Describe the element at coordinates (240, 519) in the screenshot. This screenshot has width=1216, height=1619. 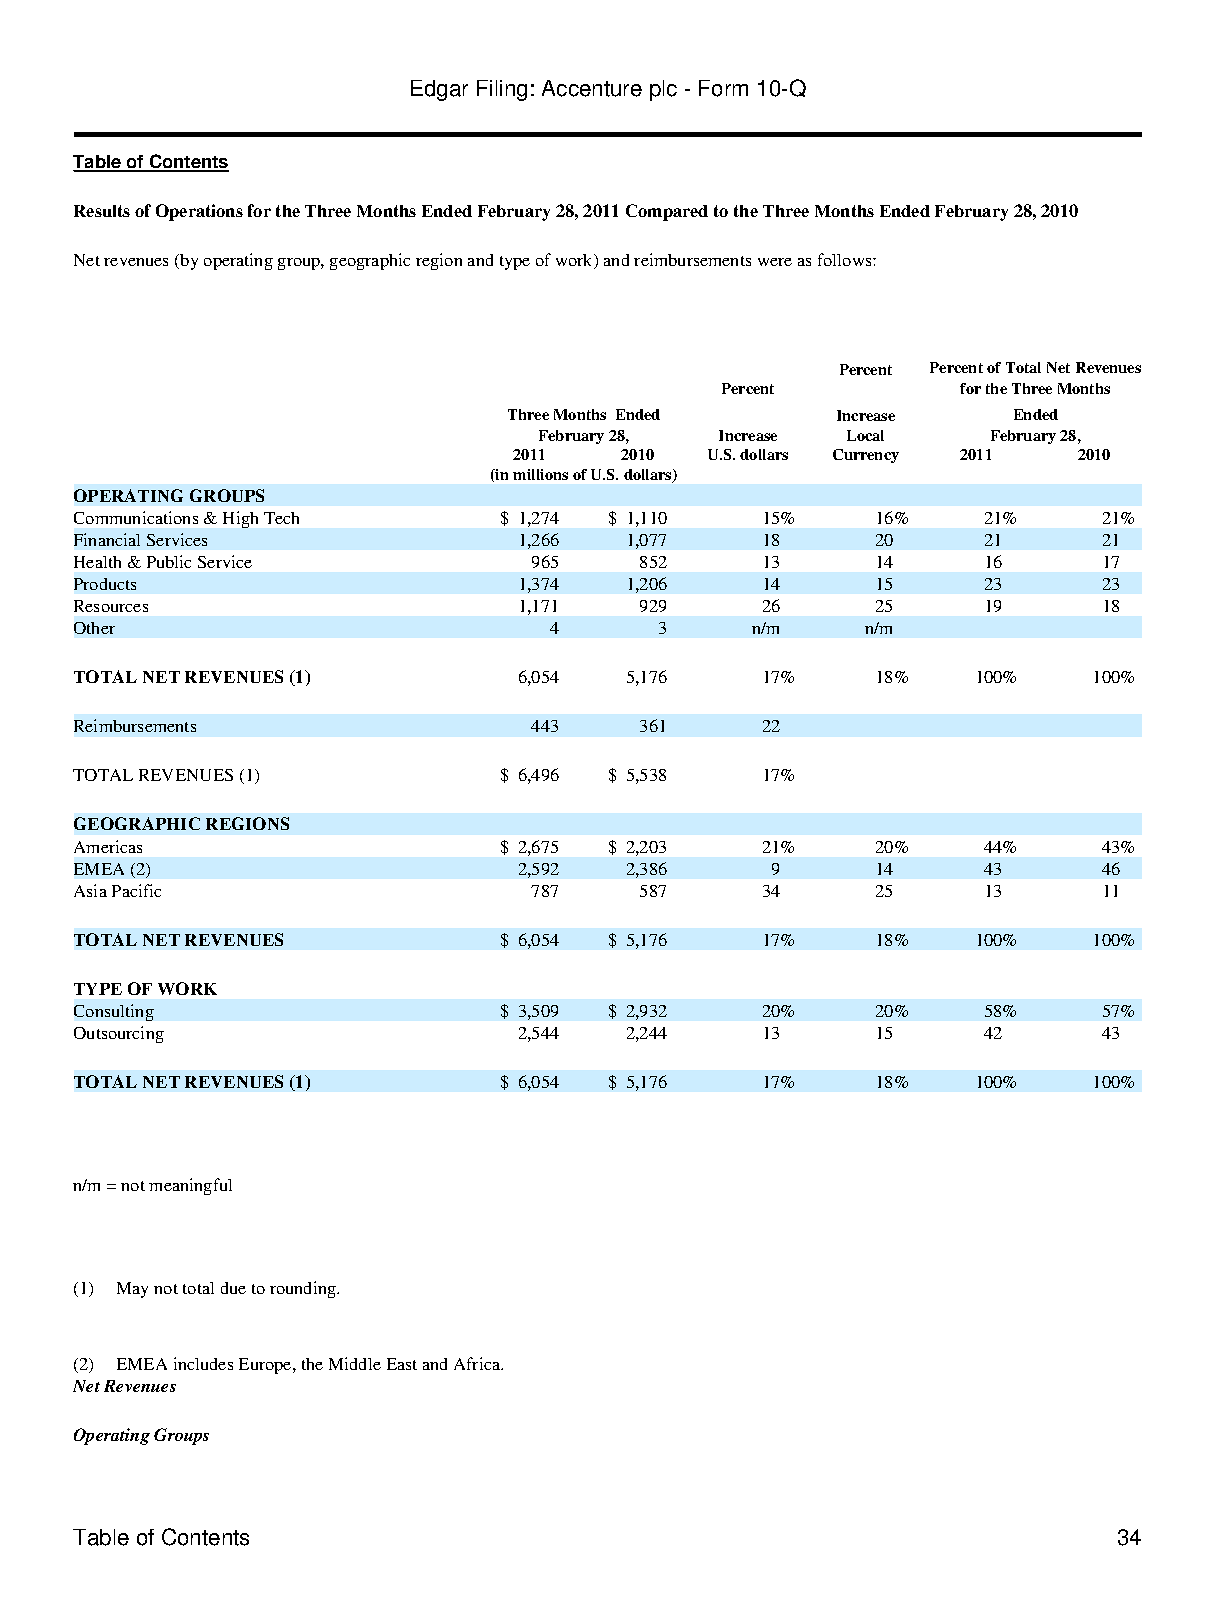
I see `High` at that location.
